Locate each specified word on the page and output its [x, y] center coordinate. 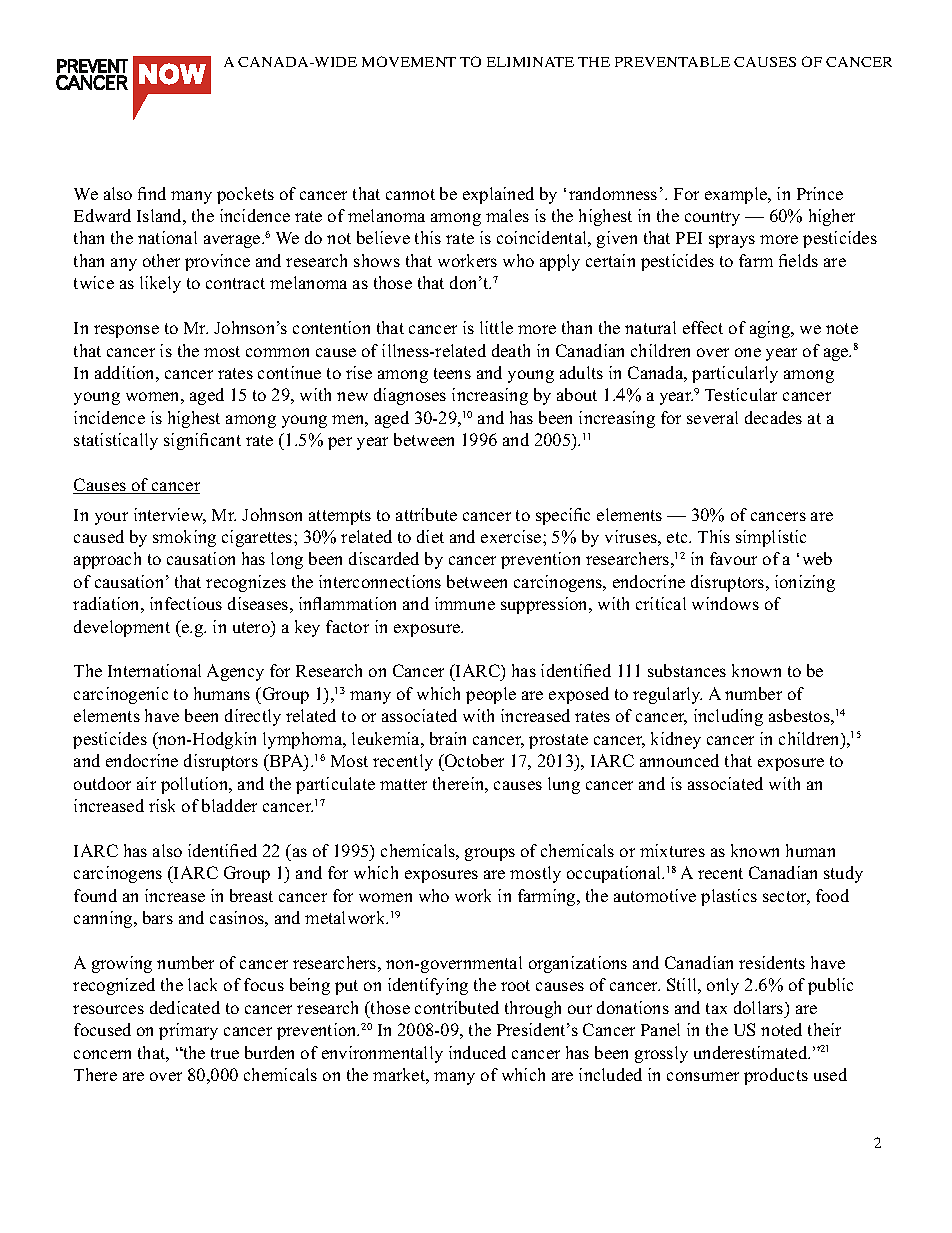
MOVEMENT [409, 61]
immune [465, 603]
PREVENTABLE [672, 62]
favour [733, 558]
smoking [184, 538]
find [152, 193]
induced [477, 1052]
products [776, 1076]
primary [188, 1031]
